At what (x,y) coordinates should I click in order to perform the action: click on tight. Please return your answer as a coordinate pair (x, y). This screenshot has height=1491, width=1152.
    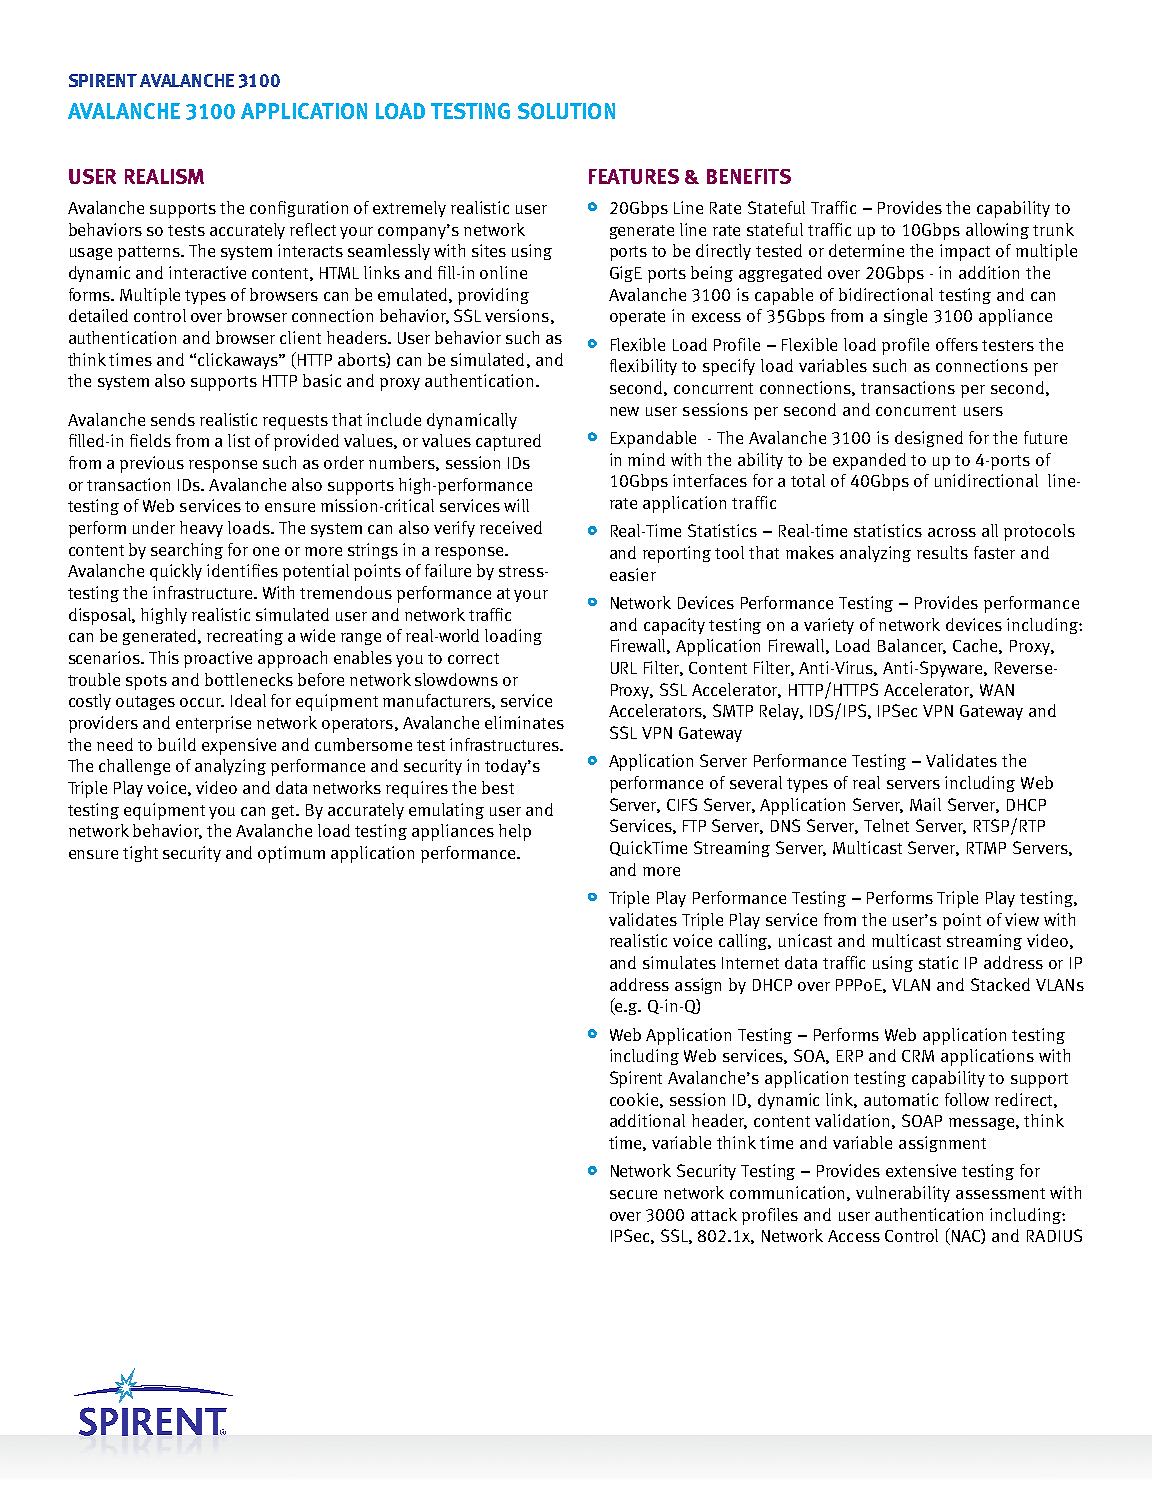
    Looking at the image, I should click on (140, 854).
